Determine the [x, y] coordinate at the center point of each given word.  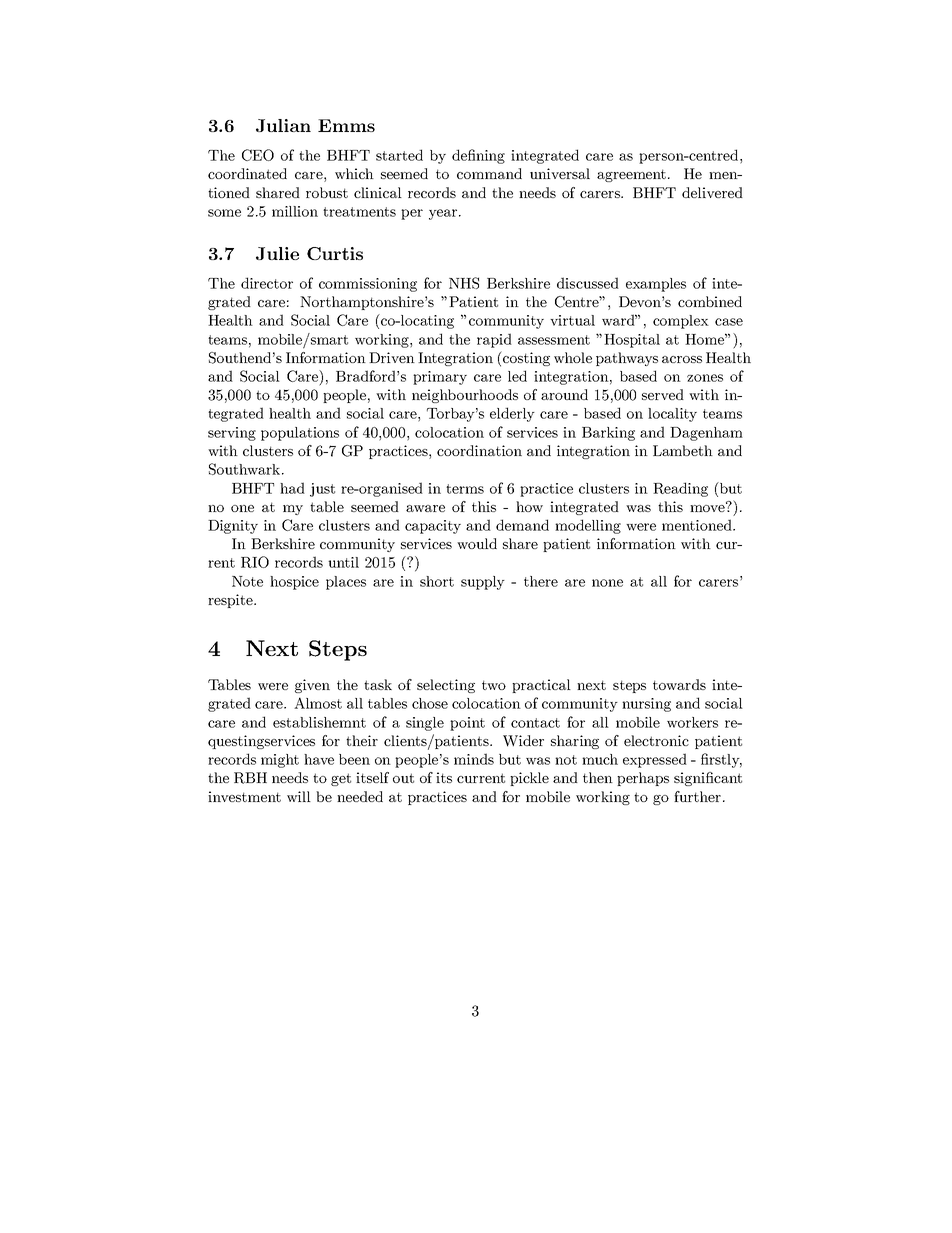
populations [300, 434]
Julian [283, 125]
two [494, 685]
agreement [631, 175]
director [267, 283]
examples [656, 285]
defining [478, 156]
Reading [680, 489]
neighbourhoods [465, 396]
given [312, 686]
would [477, 543]
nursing [646, 705]
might [280, 761]
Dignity [233, 527]
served [663, 394]
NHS [464, 283]
